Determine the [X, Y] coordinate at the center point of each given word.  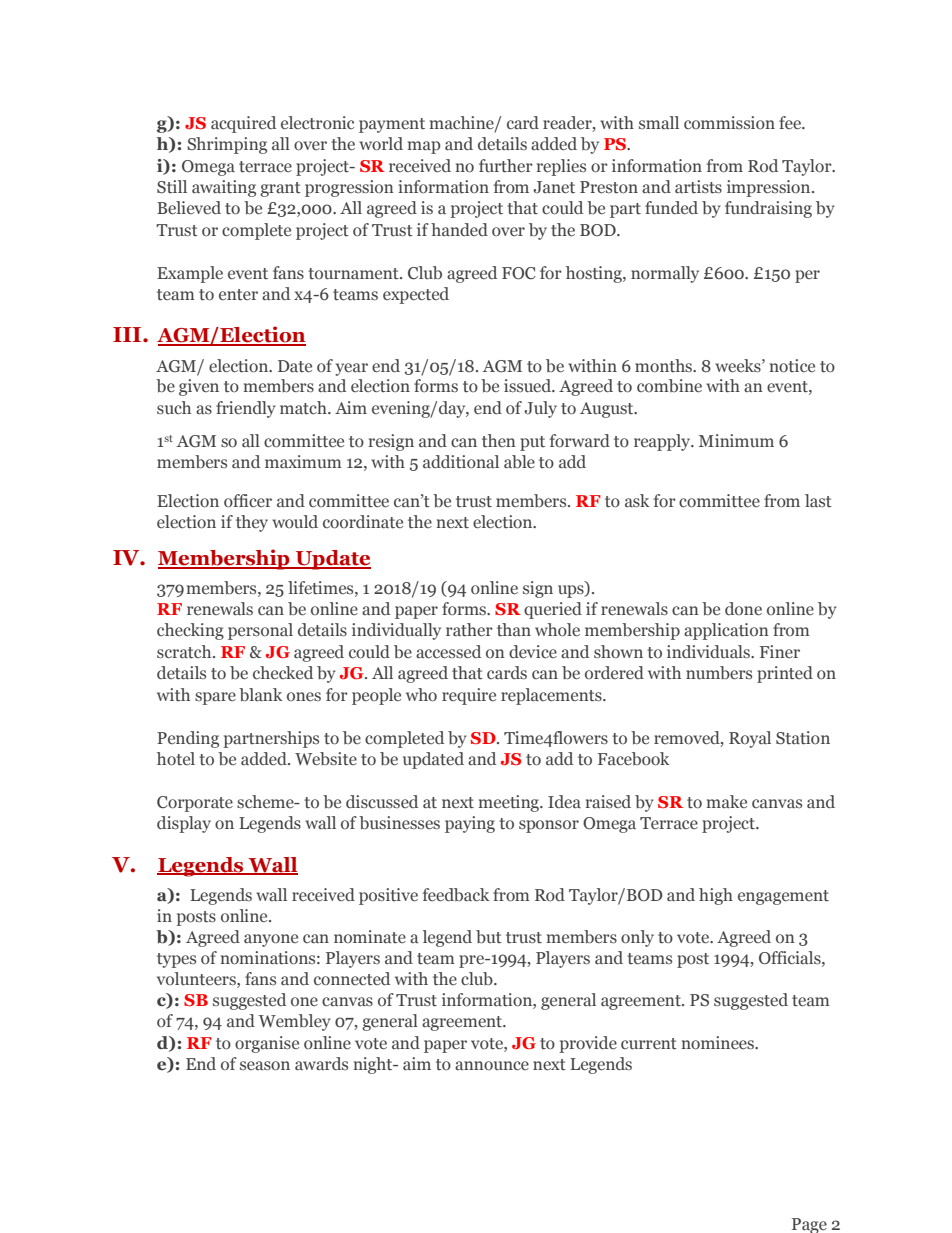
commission [729, 123]
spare [215, 698]
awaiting [224, 188]
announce [492, 1066]
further [506, 166]
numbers [719, 673]
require [469, 696]
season [265, 1066]
